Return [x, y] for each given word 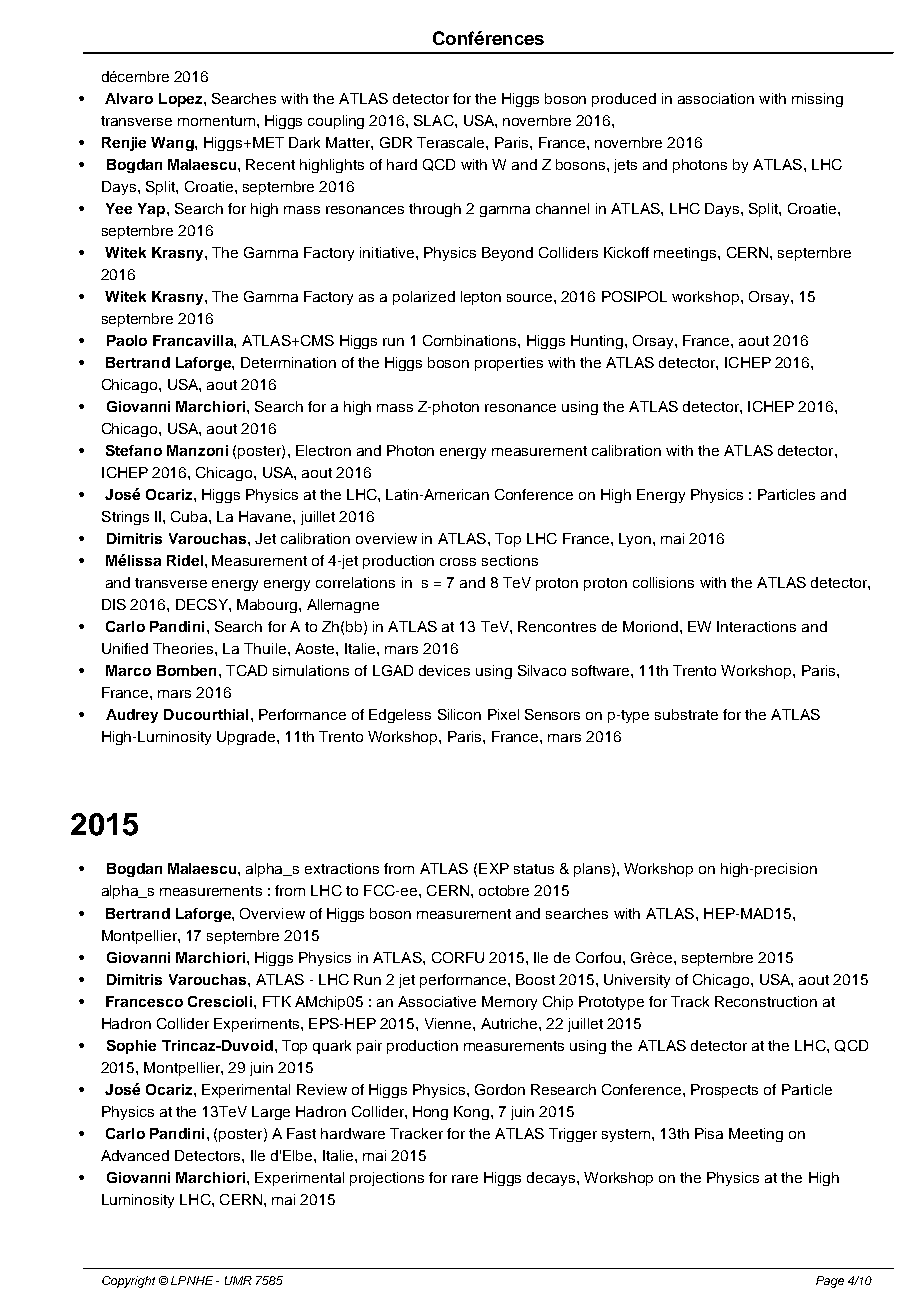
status [534, 869]
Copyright [128, 1282]
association [716, 98]
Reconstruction [766, 1001]
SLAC [435, 120]
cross [458, 562]
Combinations [471, 340]
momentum [216, 121]
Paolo [127, 340]
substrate [686, 714]
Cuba [190, 516]
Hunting [597, 342]
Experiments [258, 1025]
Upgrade [247, 738]
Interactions [756, 626]
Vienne [449, 1023]
